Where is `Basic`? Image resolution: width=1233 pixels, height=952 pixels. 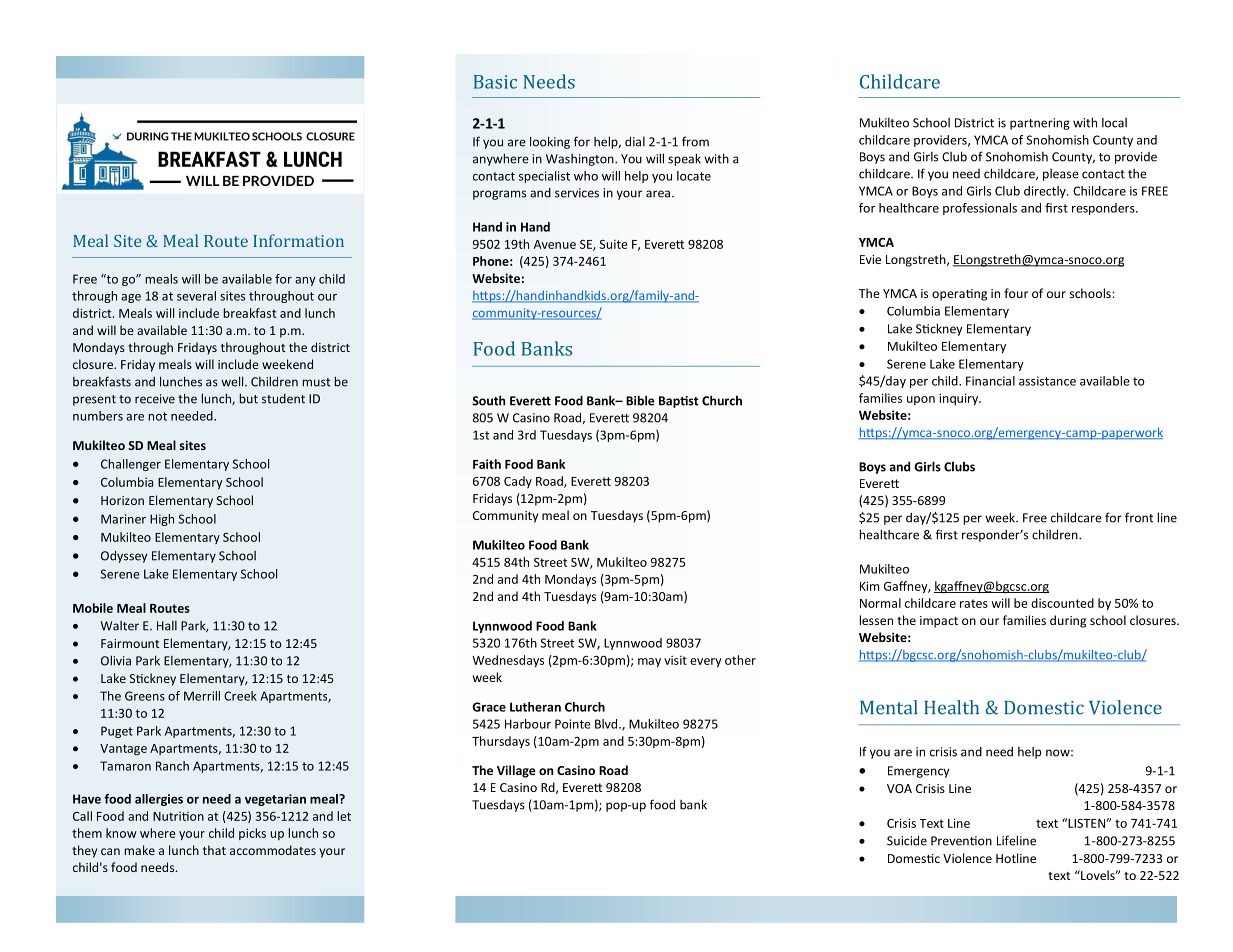 Basic is located at coordinates (495, 82).
